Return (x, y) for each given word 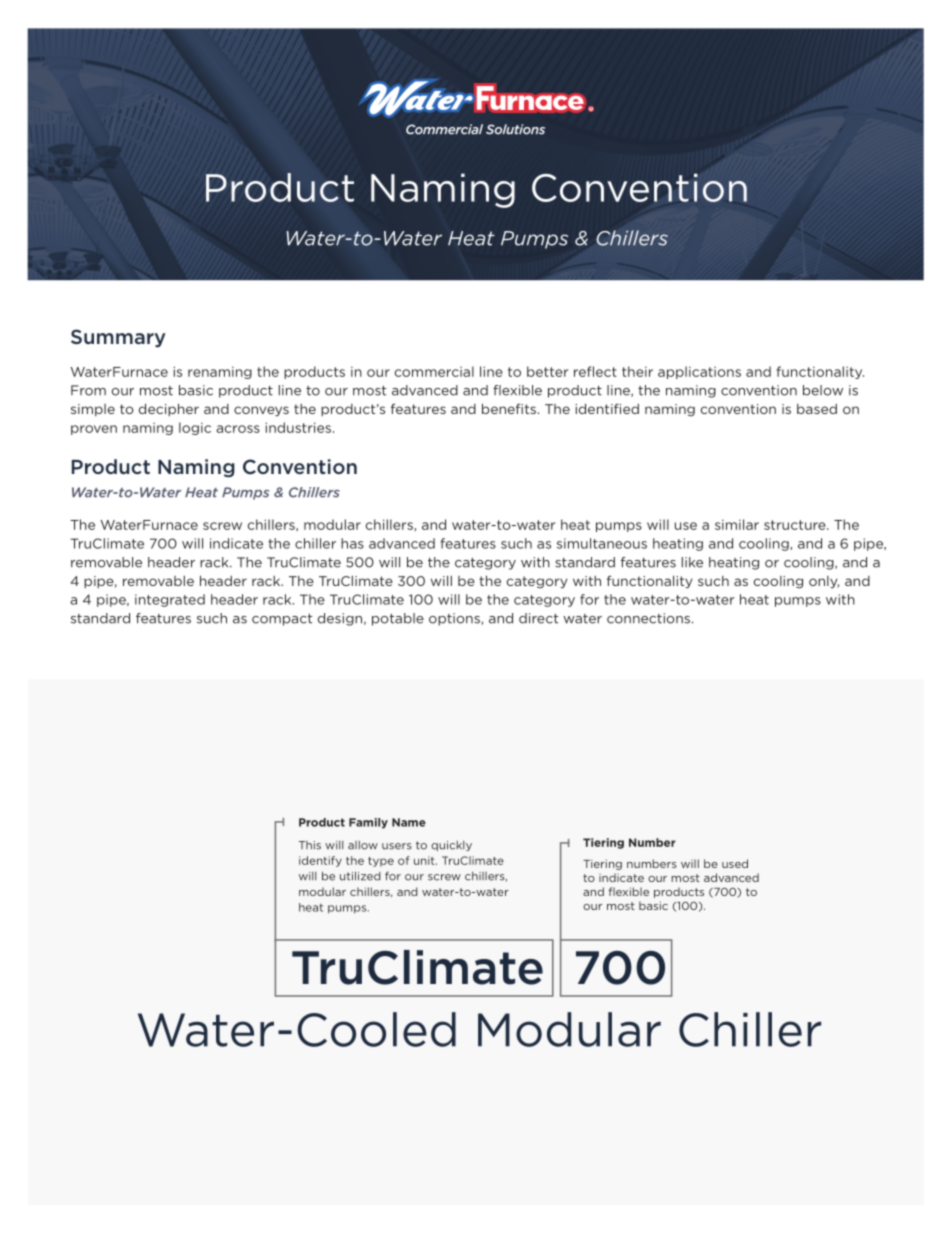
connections (648, 618)
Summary (118, 338)
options (455, 619)
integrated (170, 600)
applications (699, 372)
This (310, 845)
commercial (434, 371)
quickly (451, 846)
